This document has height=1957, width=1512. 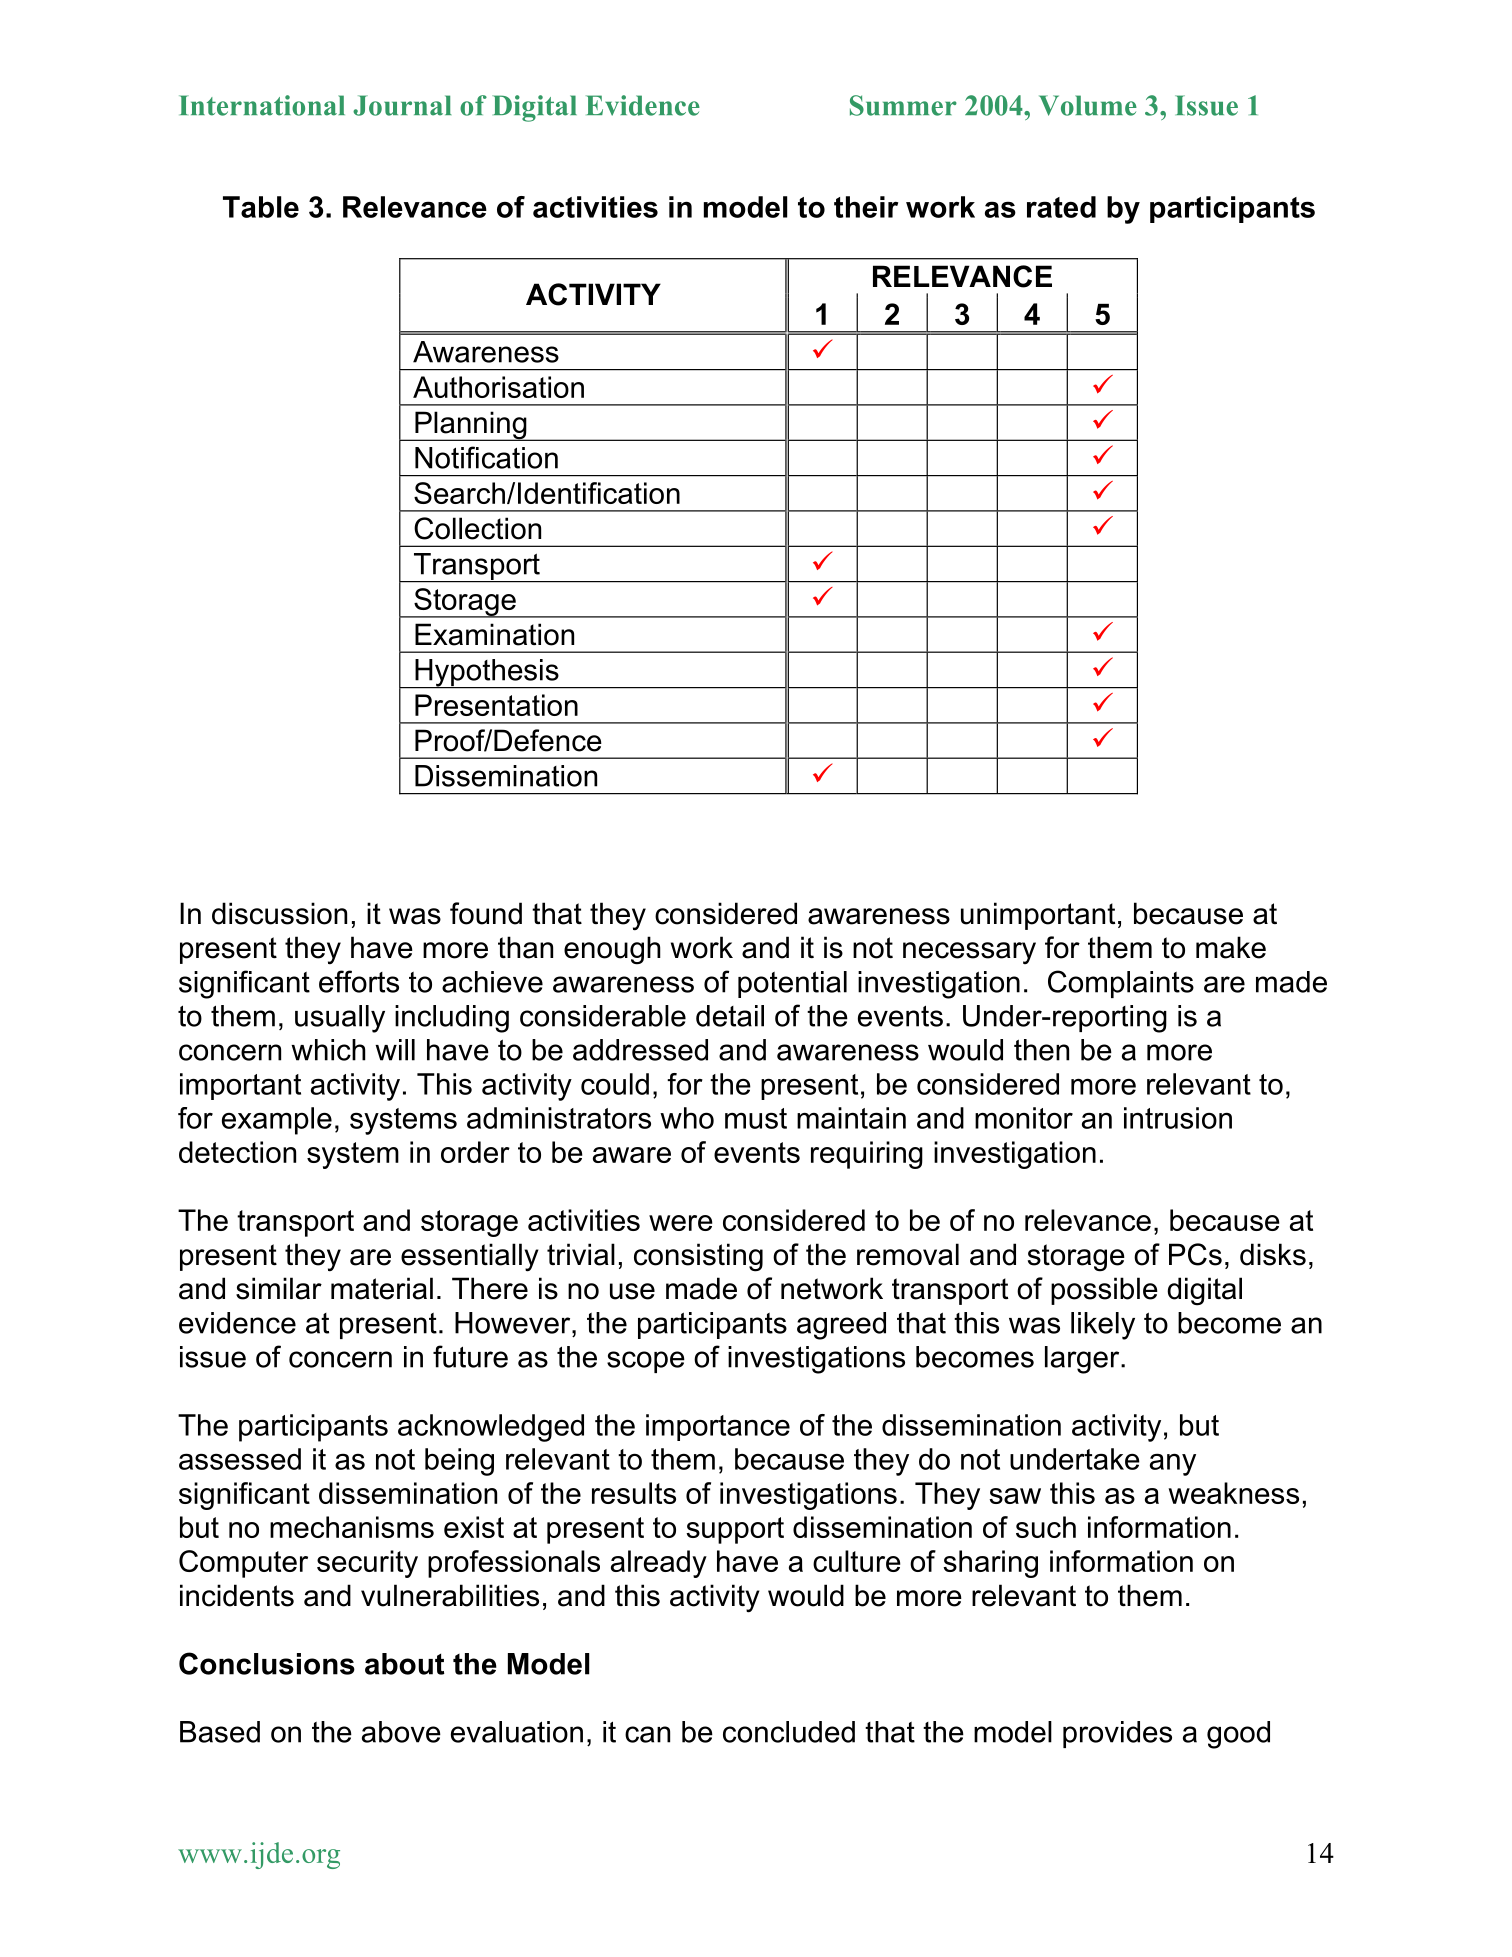 I want to click on Examination, so click(x=494, y=634).
